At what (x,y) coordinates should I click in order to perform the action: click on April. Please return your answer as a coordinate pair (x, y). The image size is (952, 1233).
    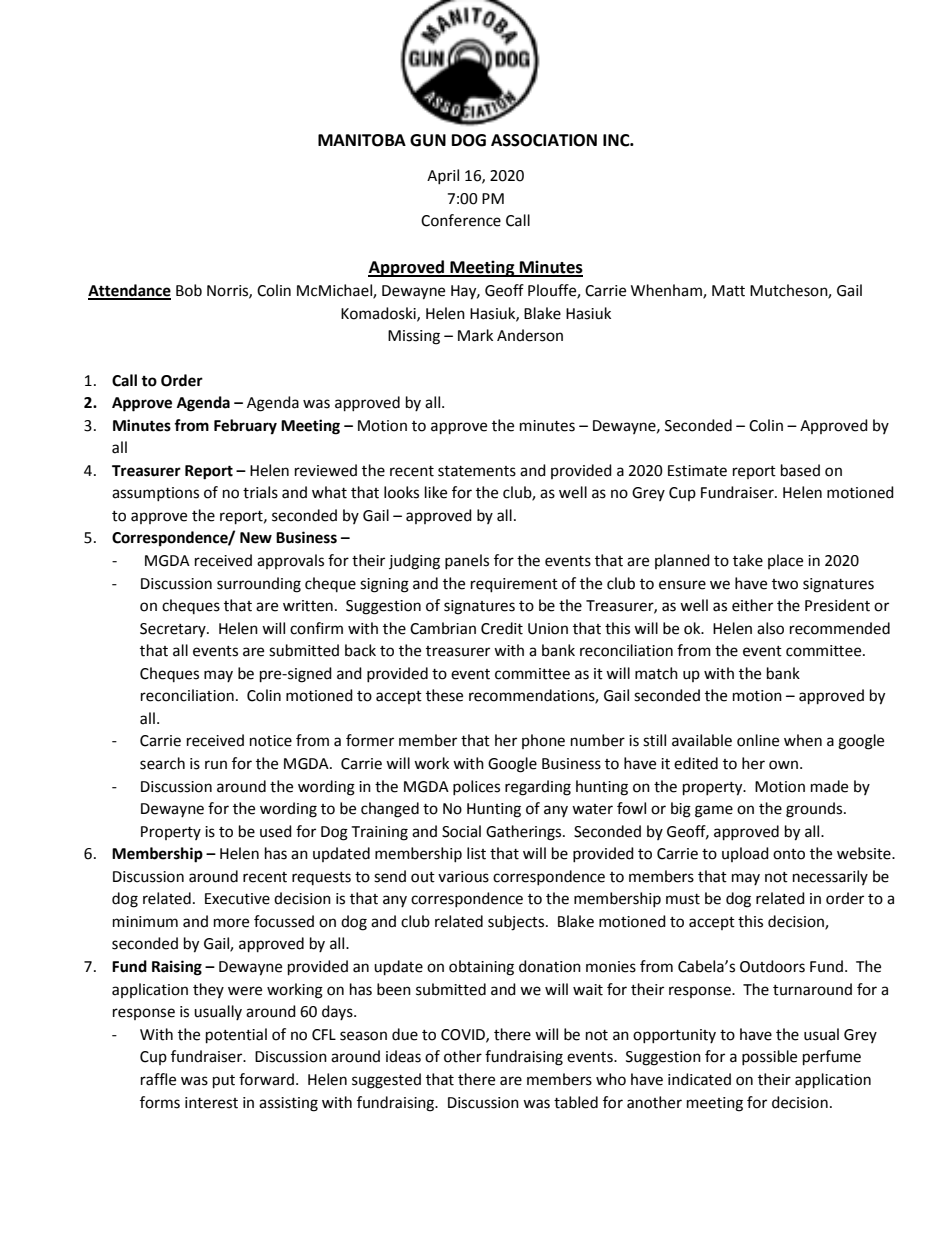
    Looking at the image, I should click on (443, 176).
